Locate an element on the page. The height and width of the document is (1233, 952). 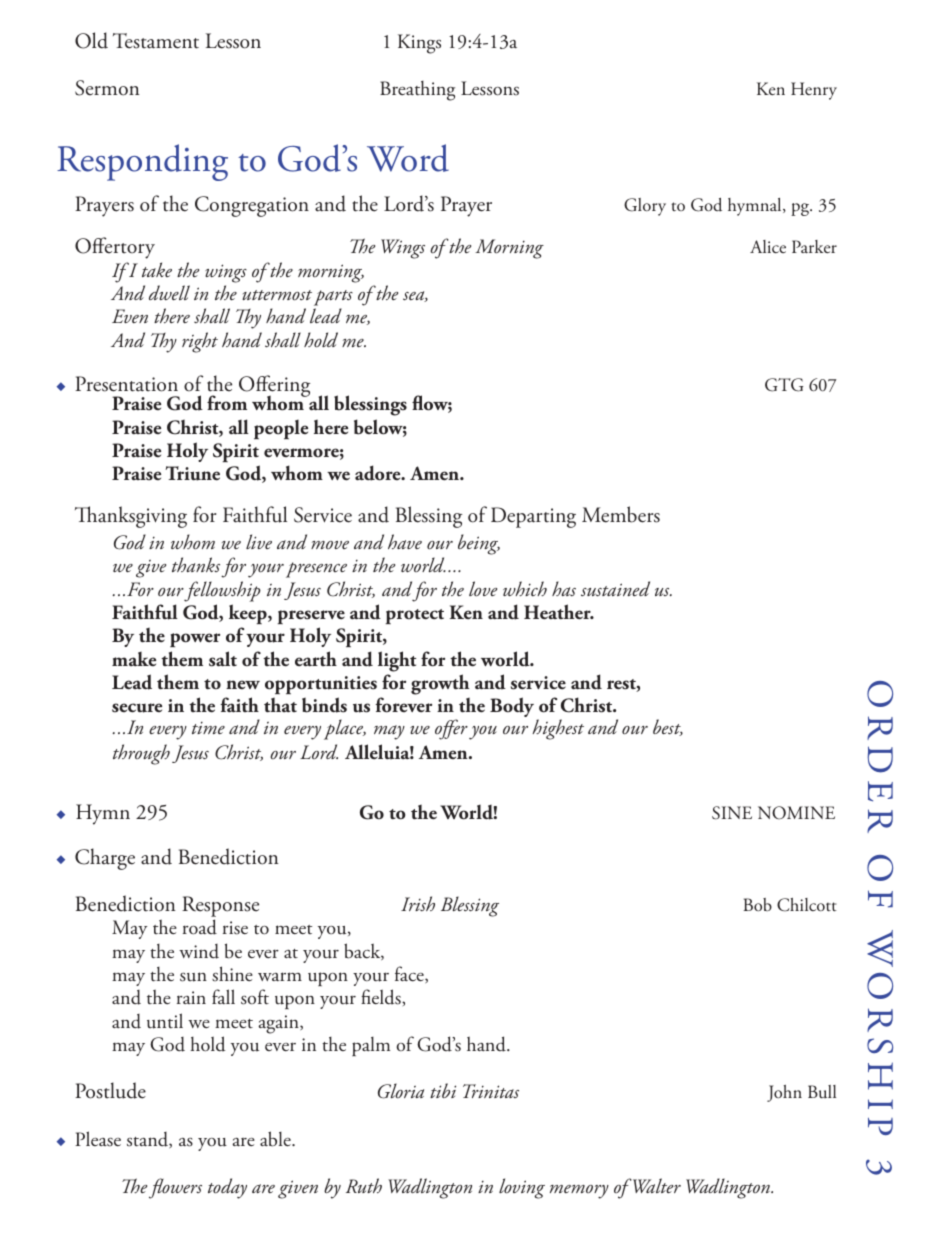
sustained is located at coordinates (615, 589).
